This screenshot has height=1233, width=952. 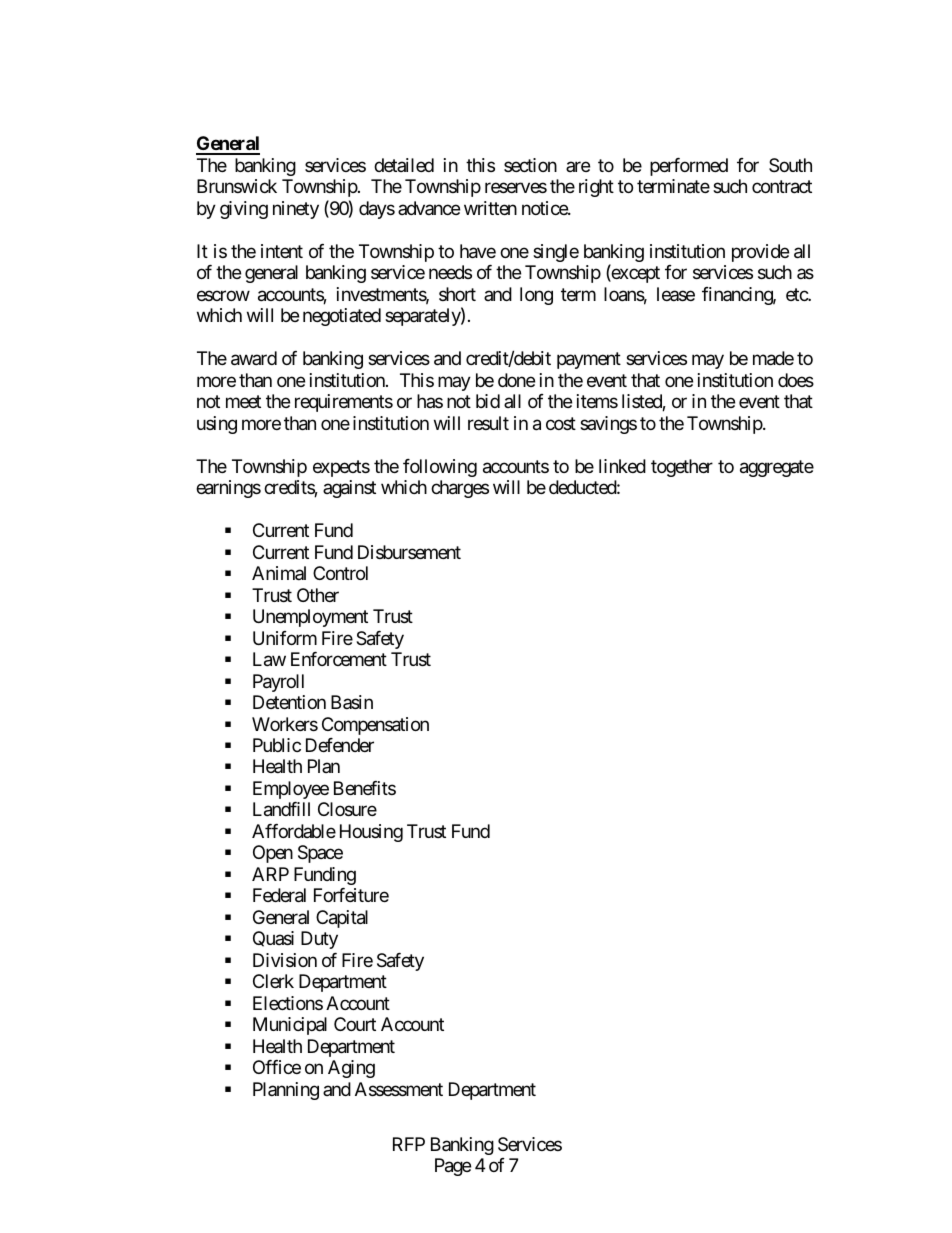 What do you see at coordinates (342, 919) in the screenshot?
I see `Capital` at bounding box center [342, 919].
